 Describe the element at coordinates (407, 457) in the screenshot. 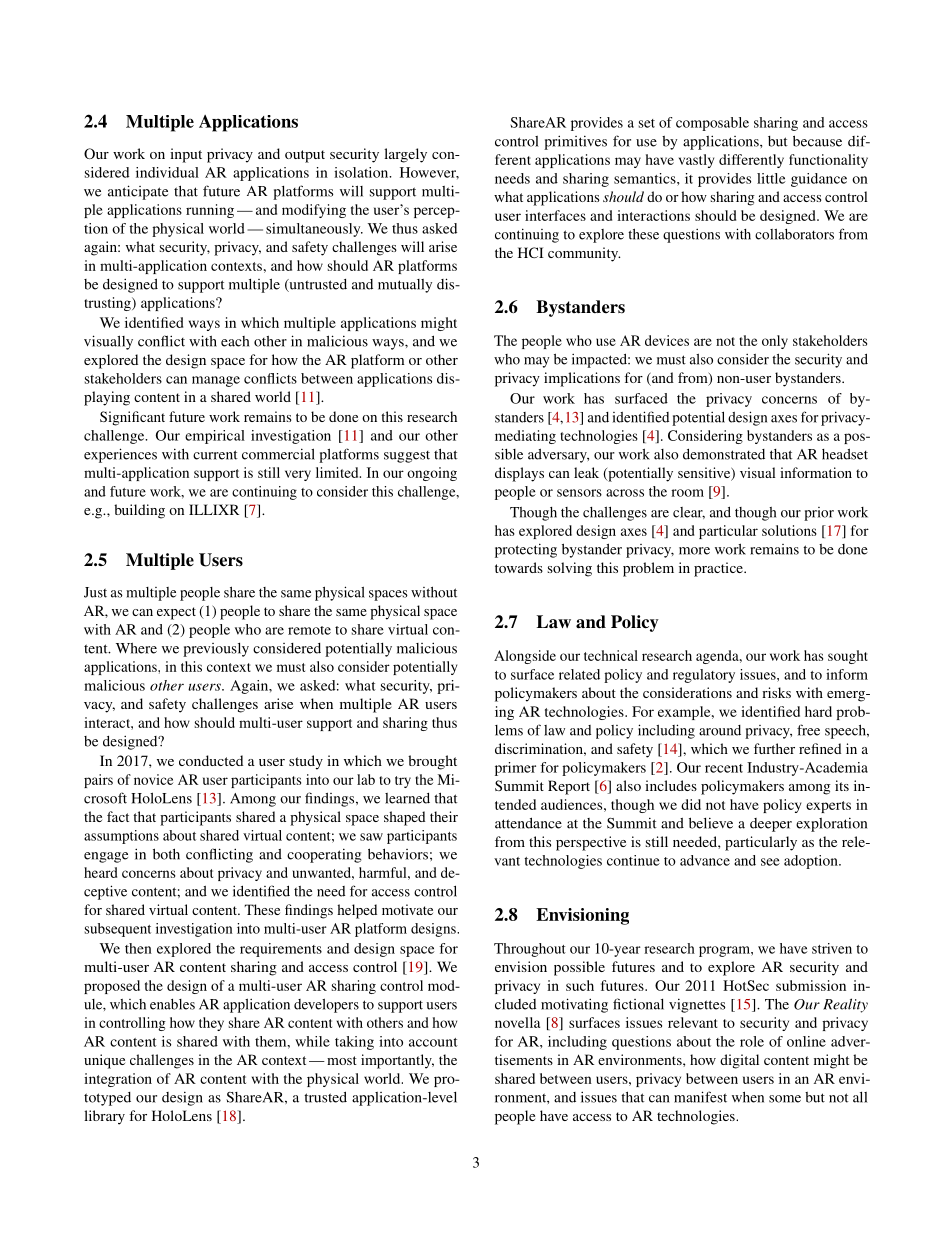

I see `suggest` at that location.
